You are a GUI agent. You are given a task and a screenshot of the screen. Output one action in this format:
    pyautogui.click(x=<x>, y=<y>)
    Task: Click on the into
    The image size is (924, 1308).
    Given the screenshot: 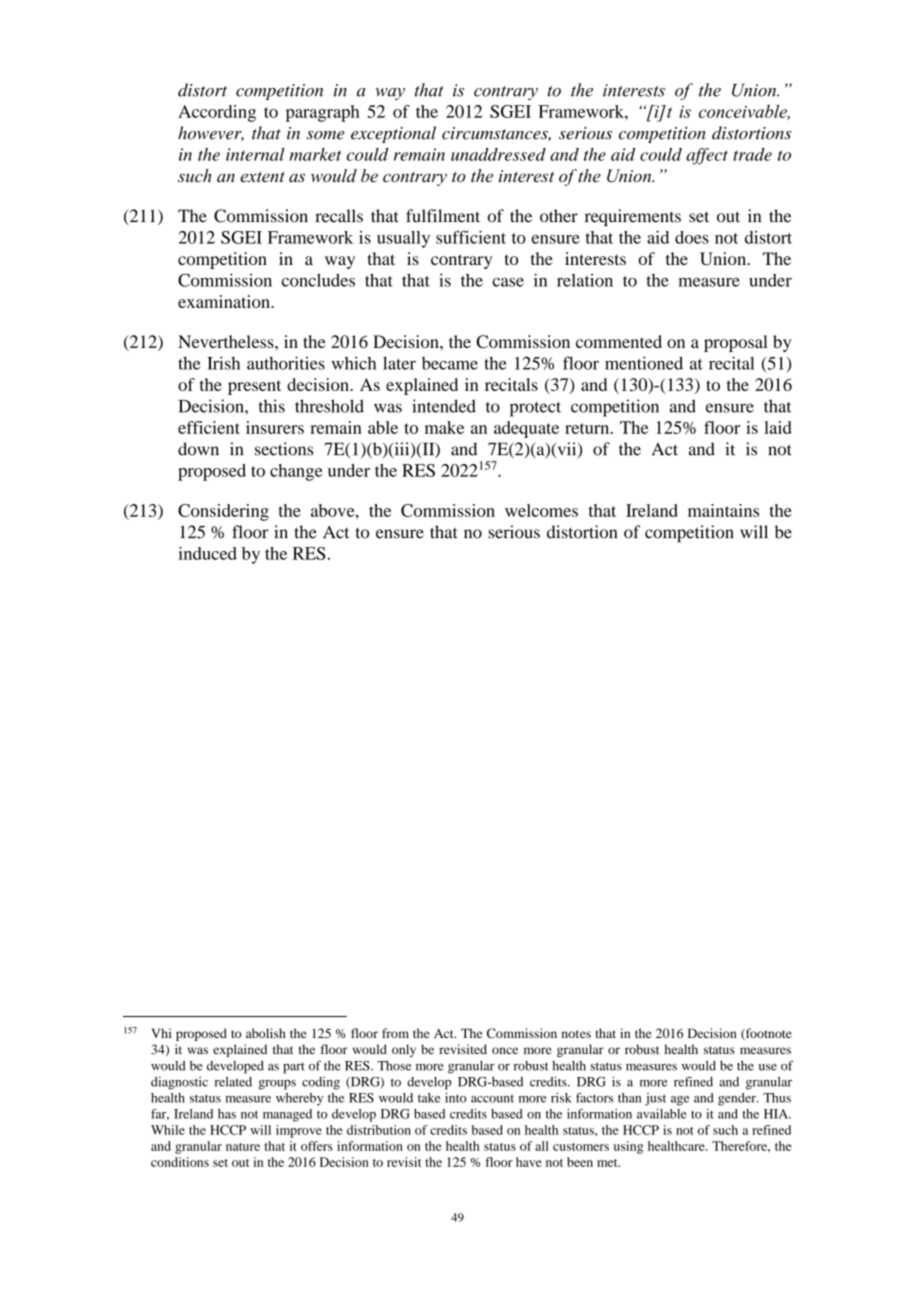 What is the action you would take?
    pyautogui.click(x=455, y=1098)
